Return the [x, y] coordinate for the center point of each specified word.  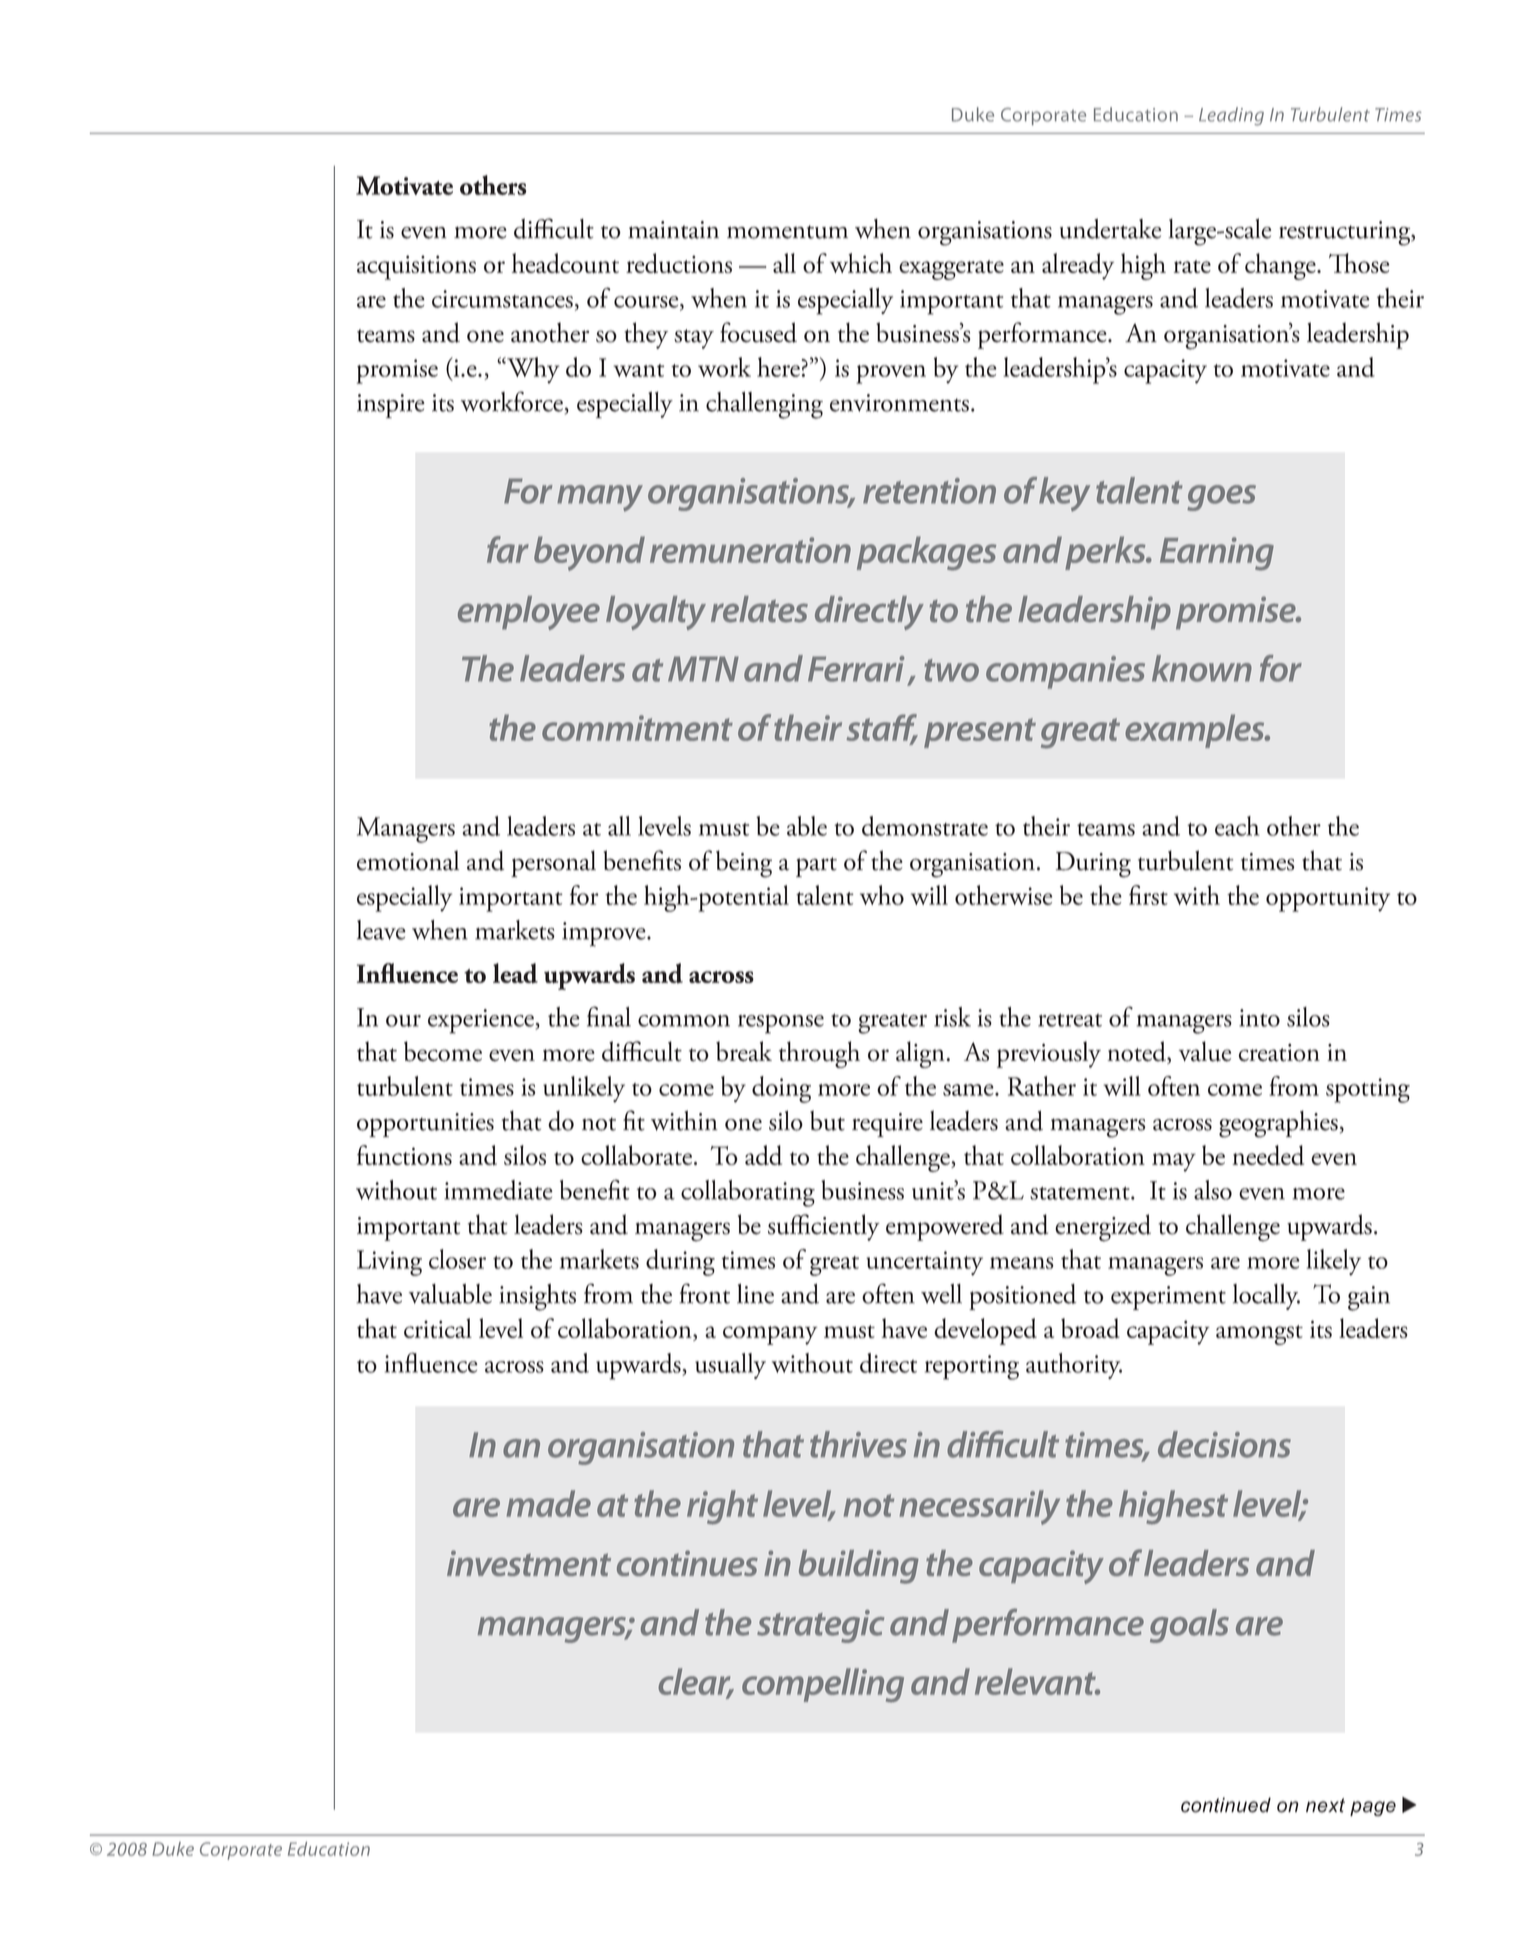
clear [695, 1682]
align [921, 1054]
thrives [858, 1444]
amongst [1259, 1335]
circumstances [502, 299]
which [861, 263]
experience [481, 1021]
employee [529, 613]
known [1202, 668]
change [1281, 266]
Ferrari [856, 669]
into [1259, 1018]
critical [438, 1328]
